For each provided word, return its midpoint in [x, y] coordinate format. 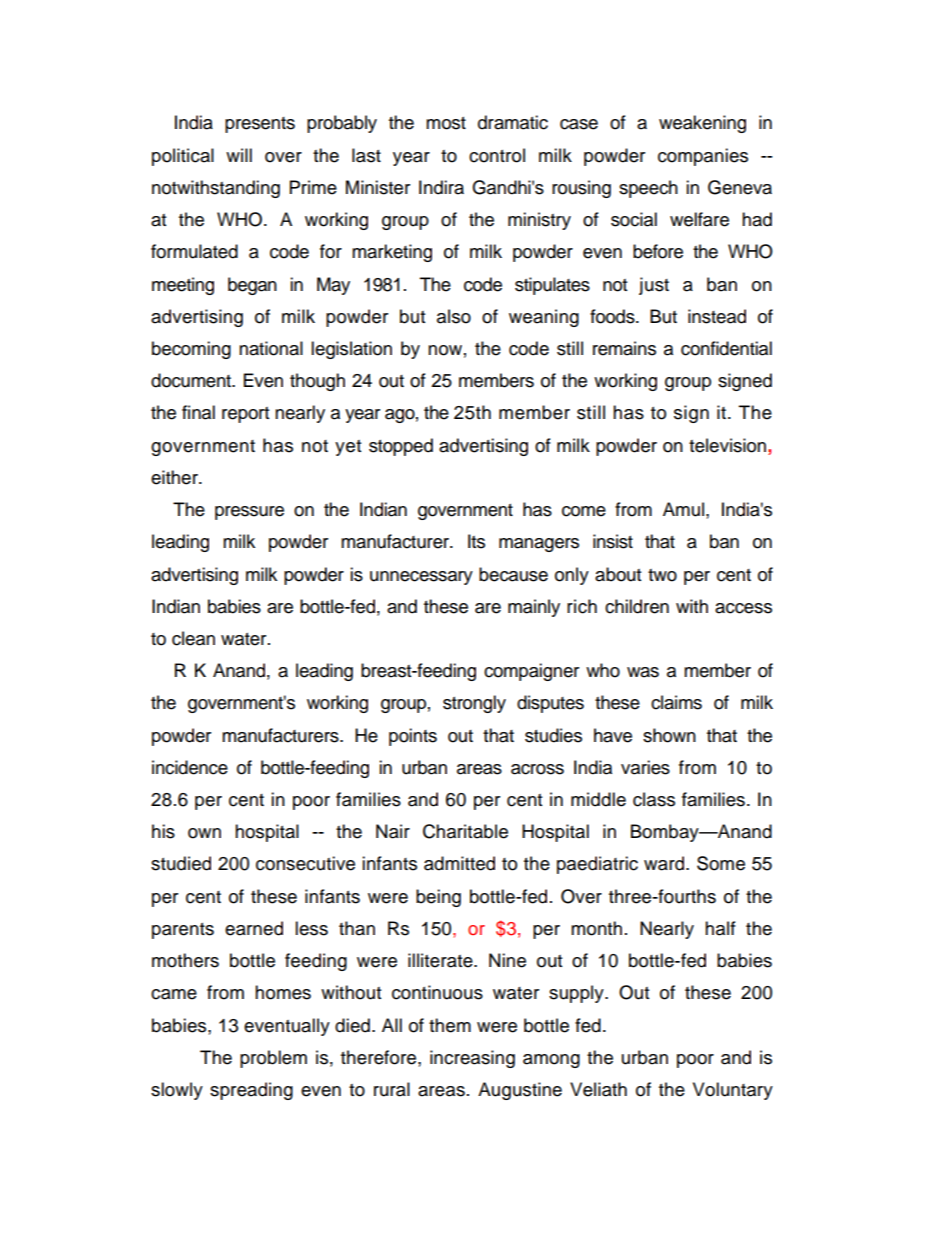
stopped [401, 447]
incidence [190, 767]
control [497, 155]
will [239, 155]
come [584, 511]
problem [273, 1059]
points [413, 737]
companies [703, 157]
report [245, 415]
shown [669, 735]
